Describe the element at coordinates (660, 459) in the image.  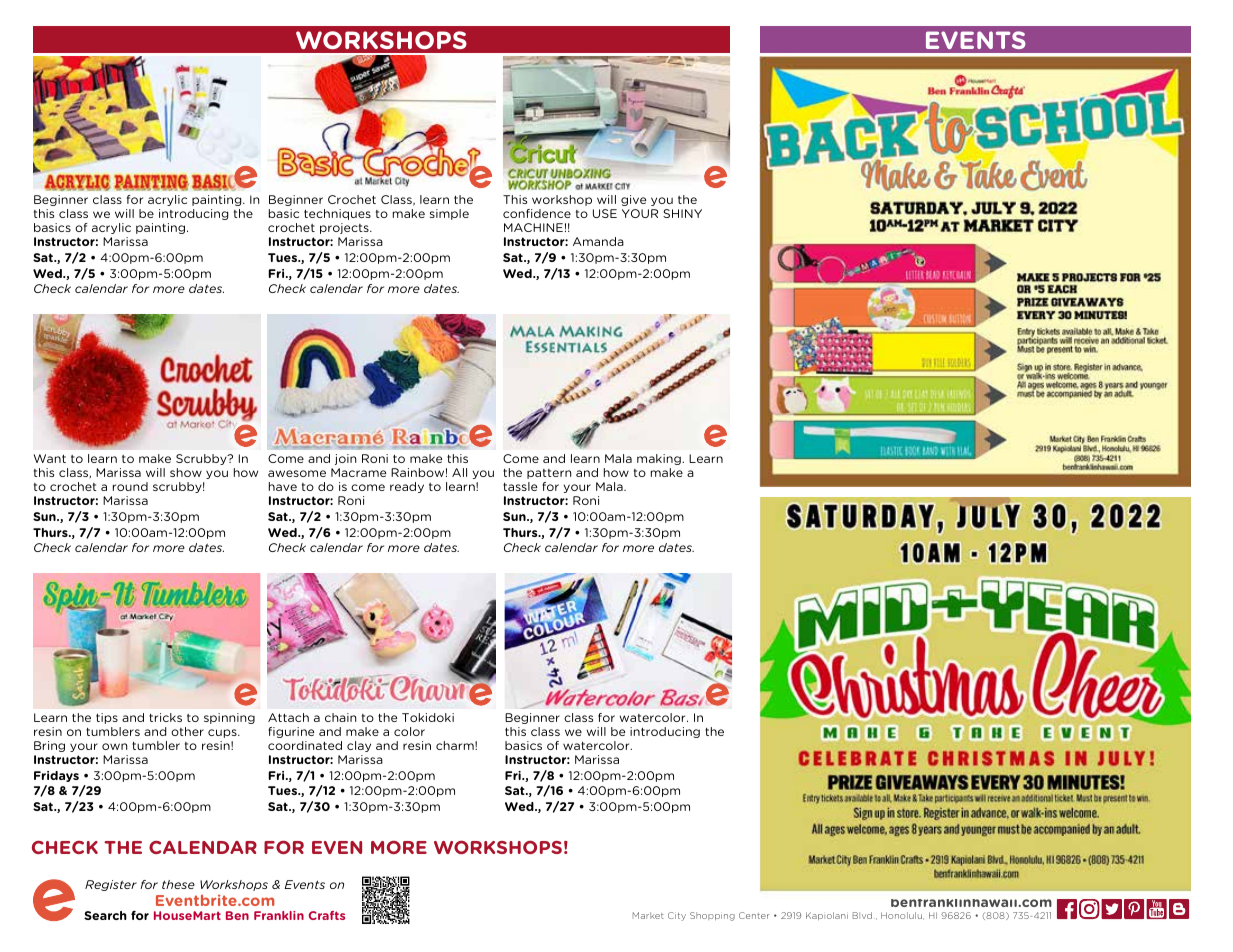
I see `making` at that location.
